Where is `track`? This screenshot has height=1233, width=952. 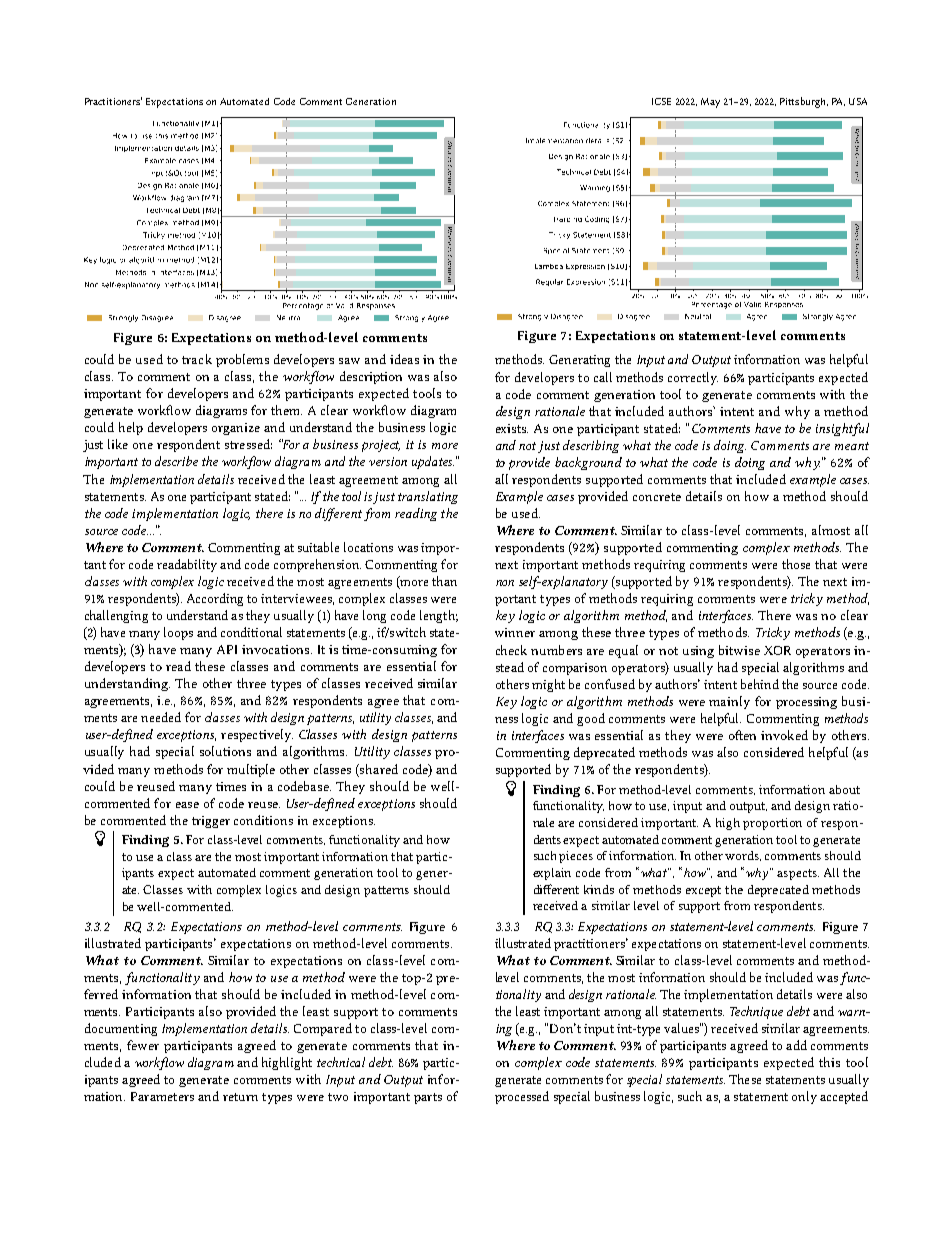 track is located at coordinates (197, 359).
